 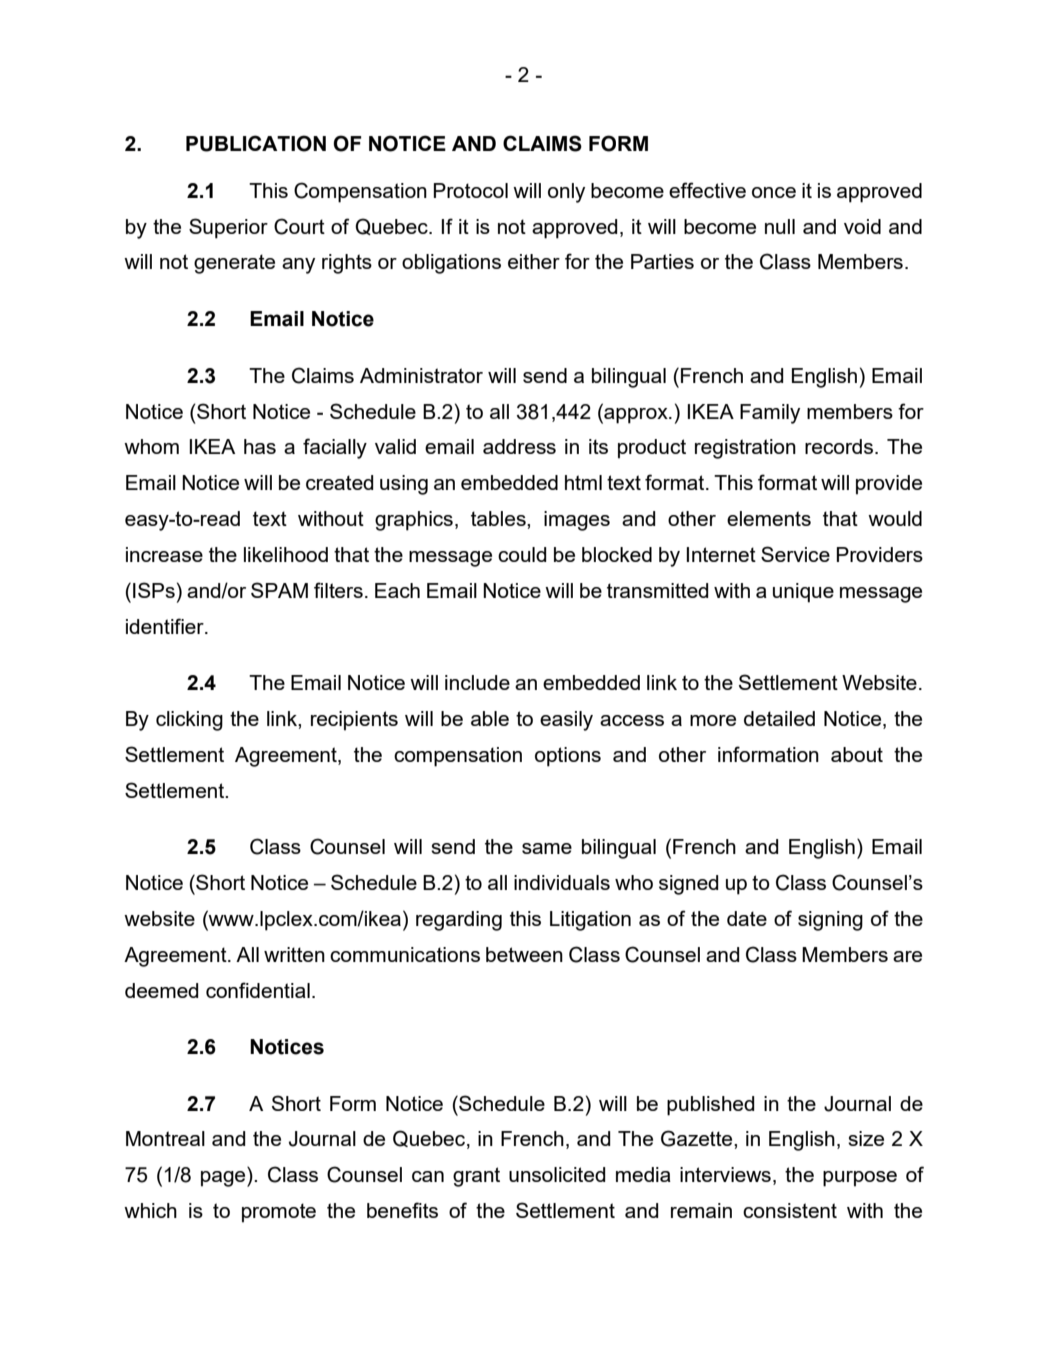 I want to click on PUBLICATION, so click(x=256, y=143).
